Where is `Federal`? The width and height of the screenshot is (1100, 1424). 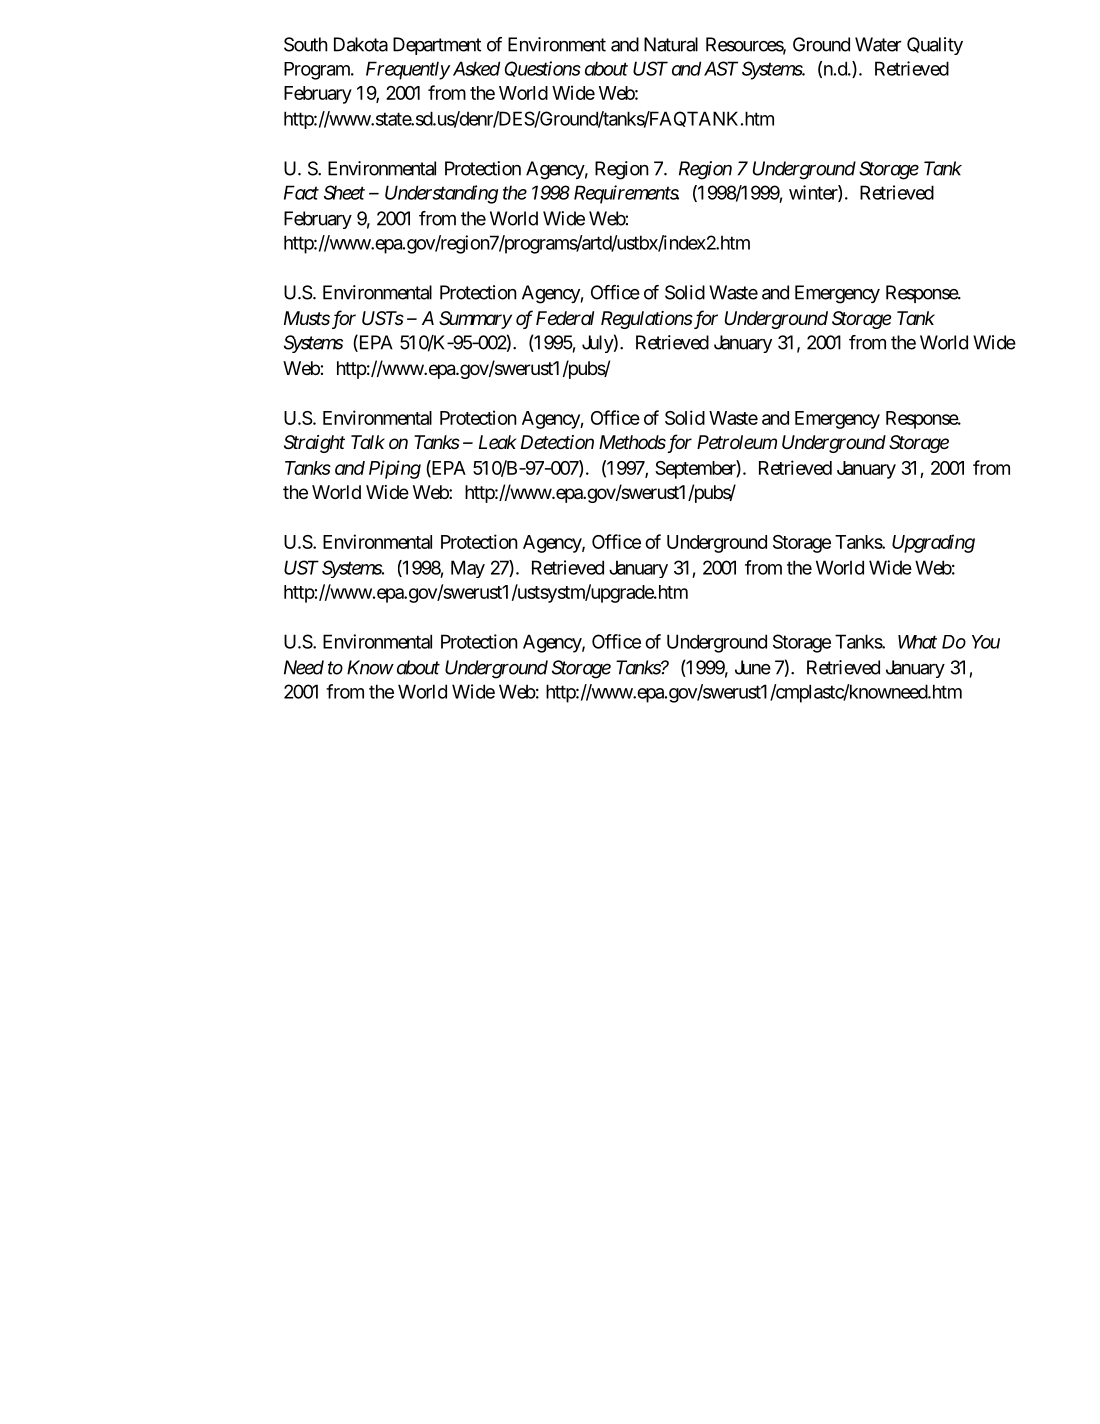 Federal is located at coordinates (565, 318).
